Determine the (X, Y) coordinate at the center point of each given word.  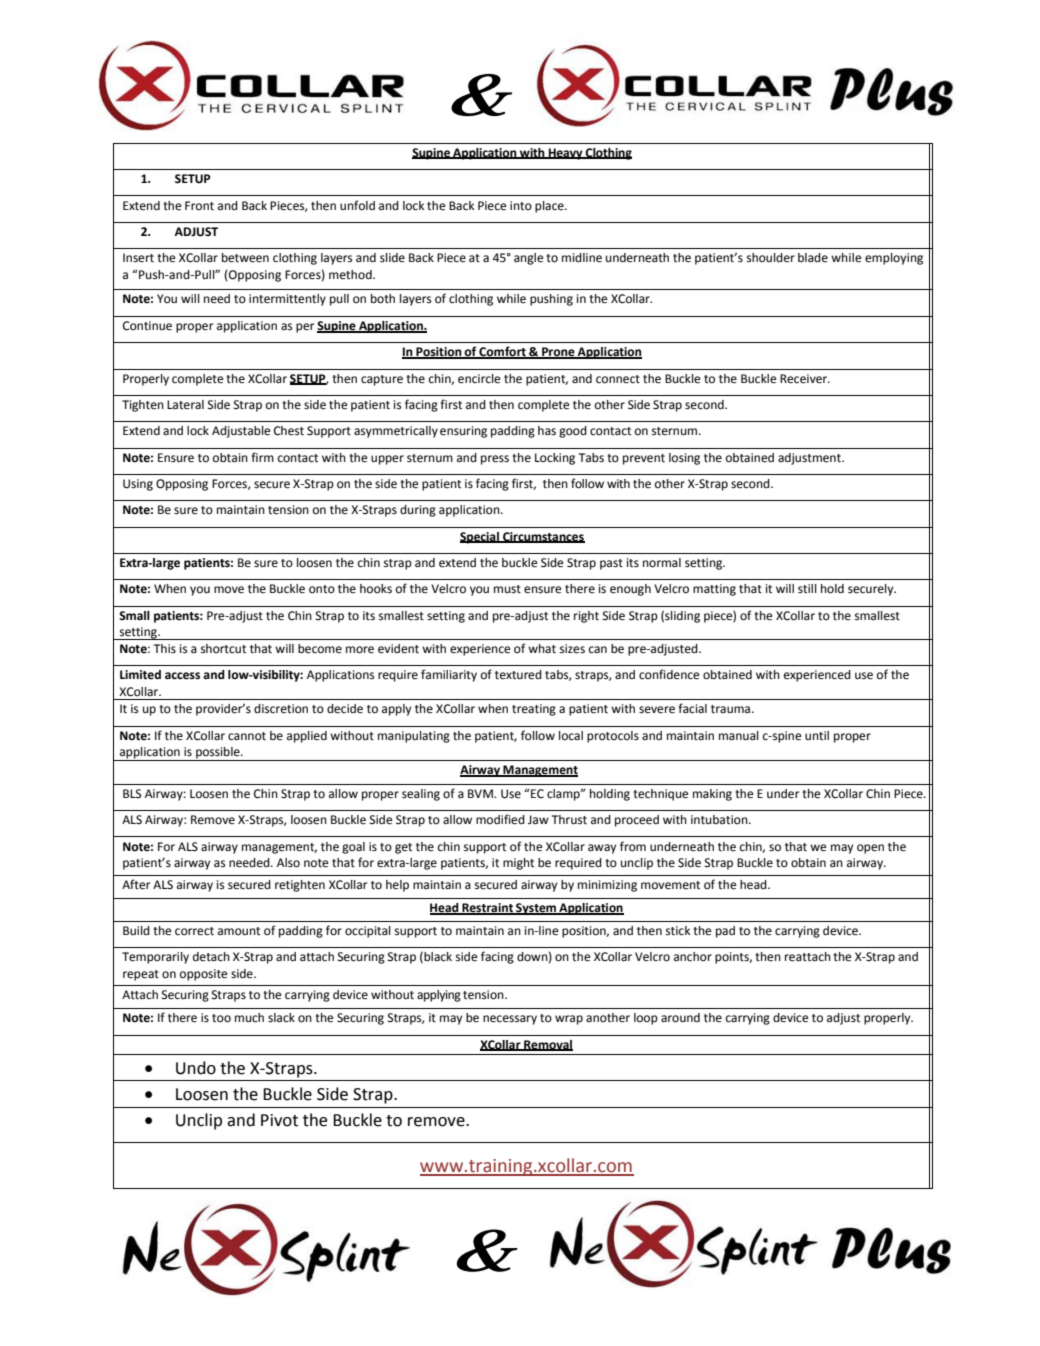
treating (534, 710)
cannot (247, 736)
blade (813, 257)
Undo (196, 1068)
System (536, 909)
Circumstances (543, 537)
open (870, 849)
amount (239, 931)
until (817, 735)
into (521, 206)
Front (199, 206)
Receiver (804, 379)
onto (322, 589)
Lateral (185, 404)
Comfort (503, 352)
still (807, 589)
